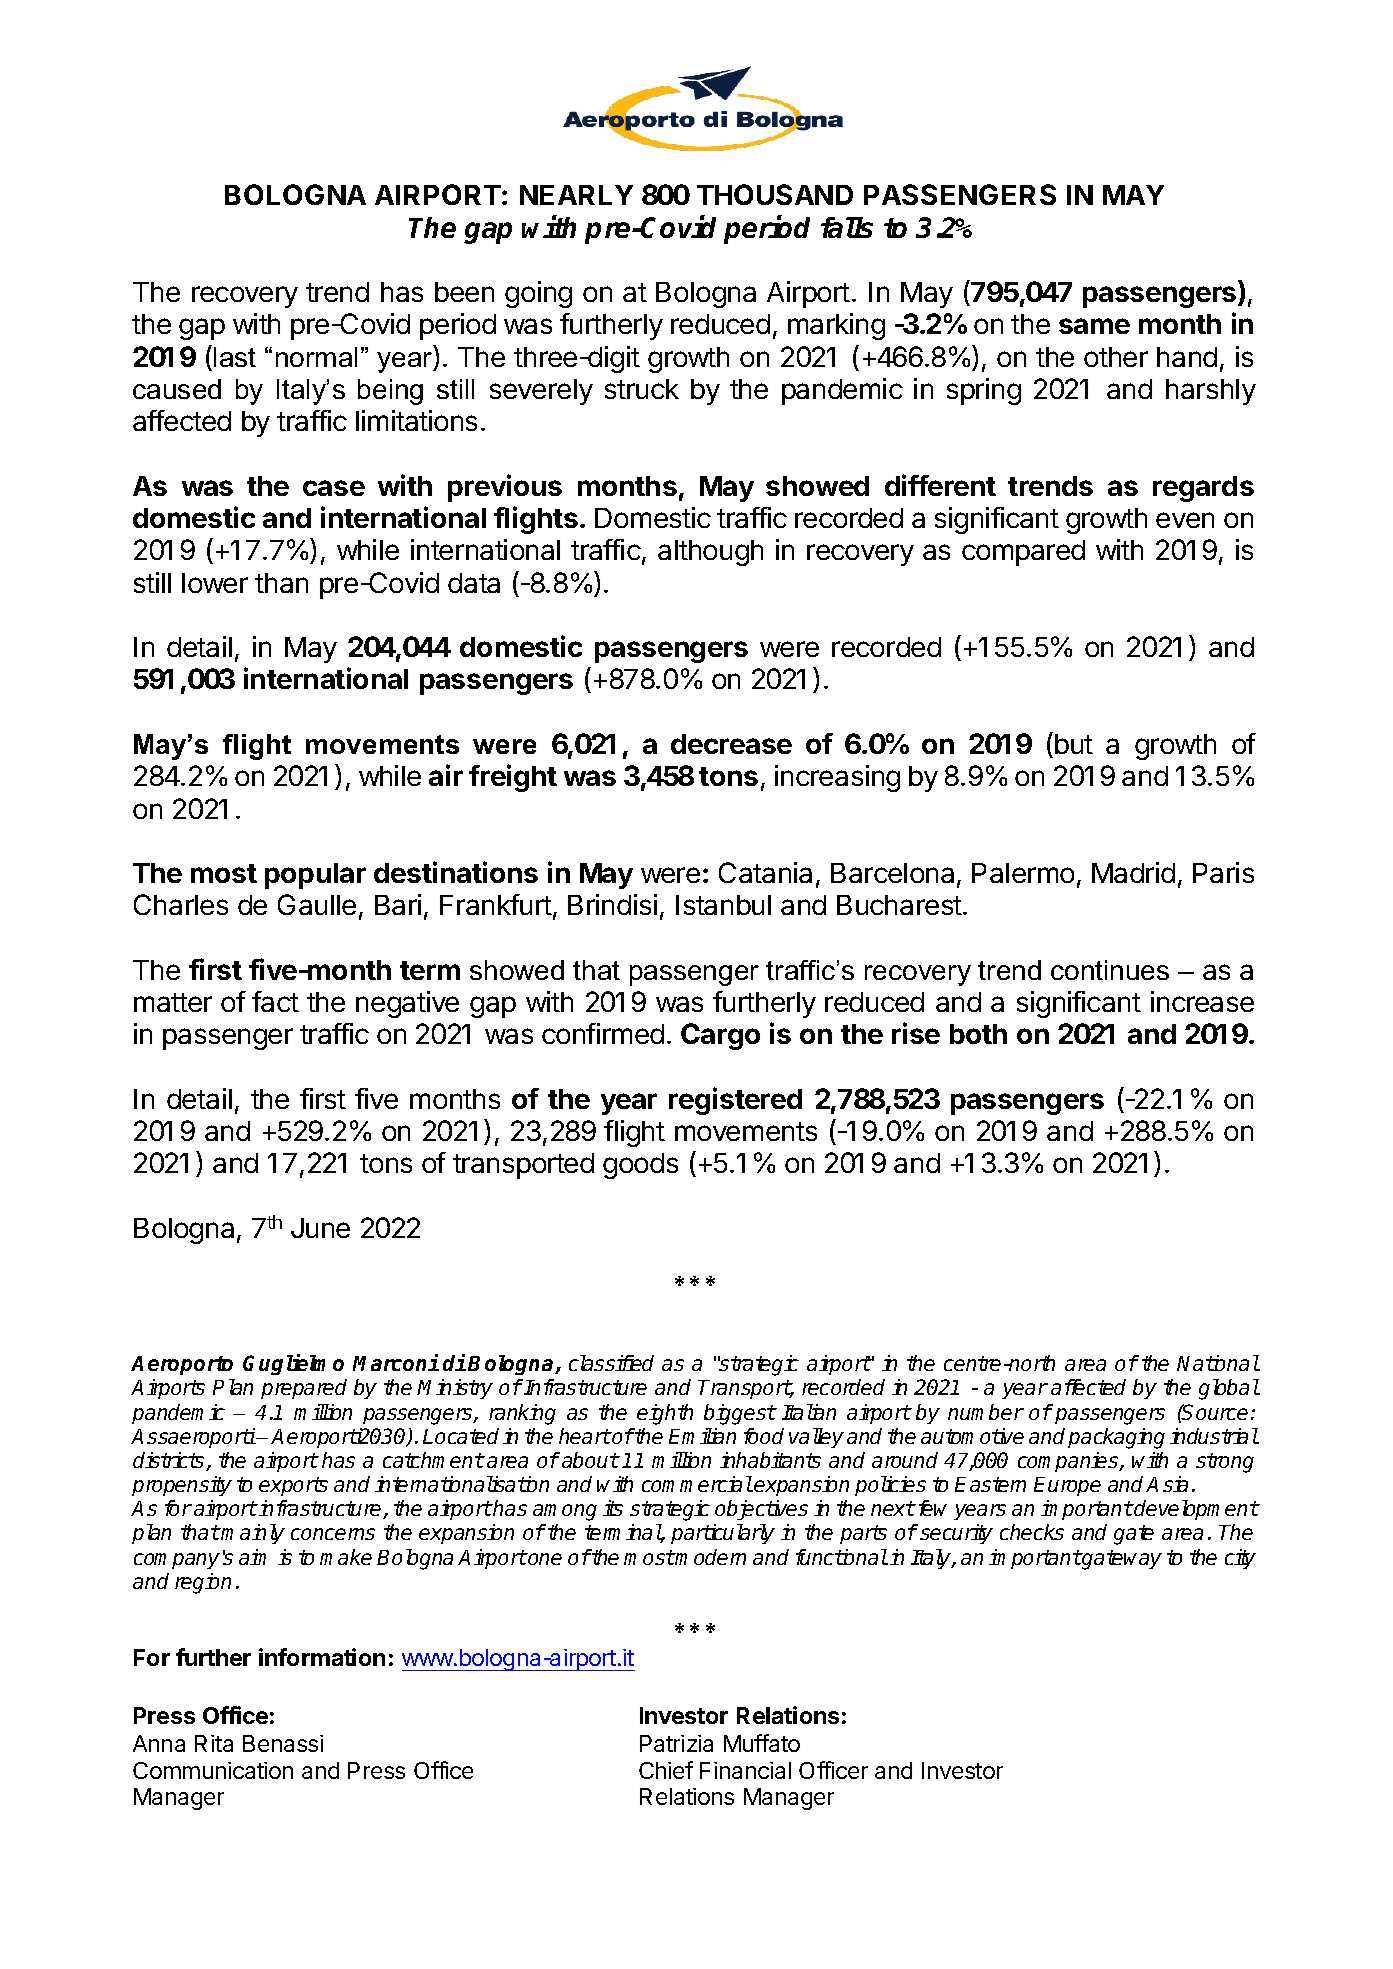  Describe the element at coordinates (275, 1001) in the screenshot. I see `fact` at that location.
